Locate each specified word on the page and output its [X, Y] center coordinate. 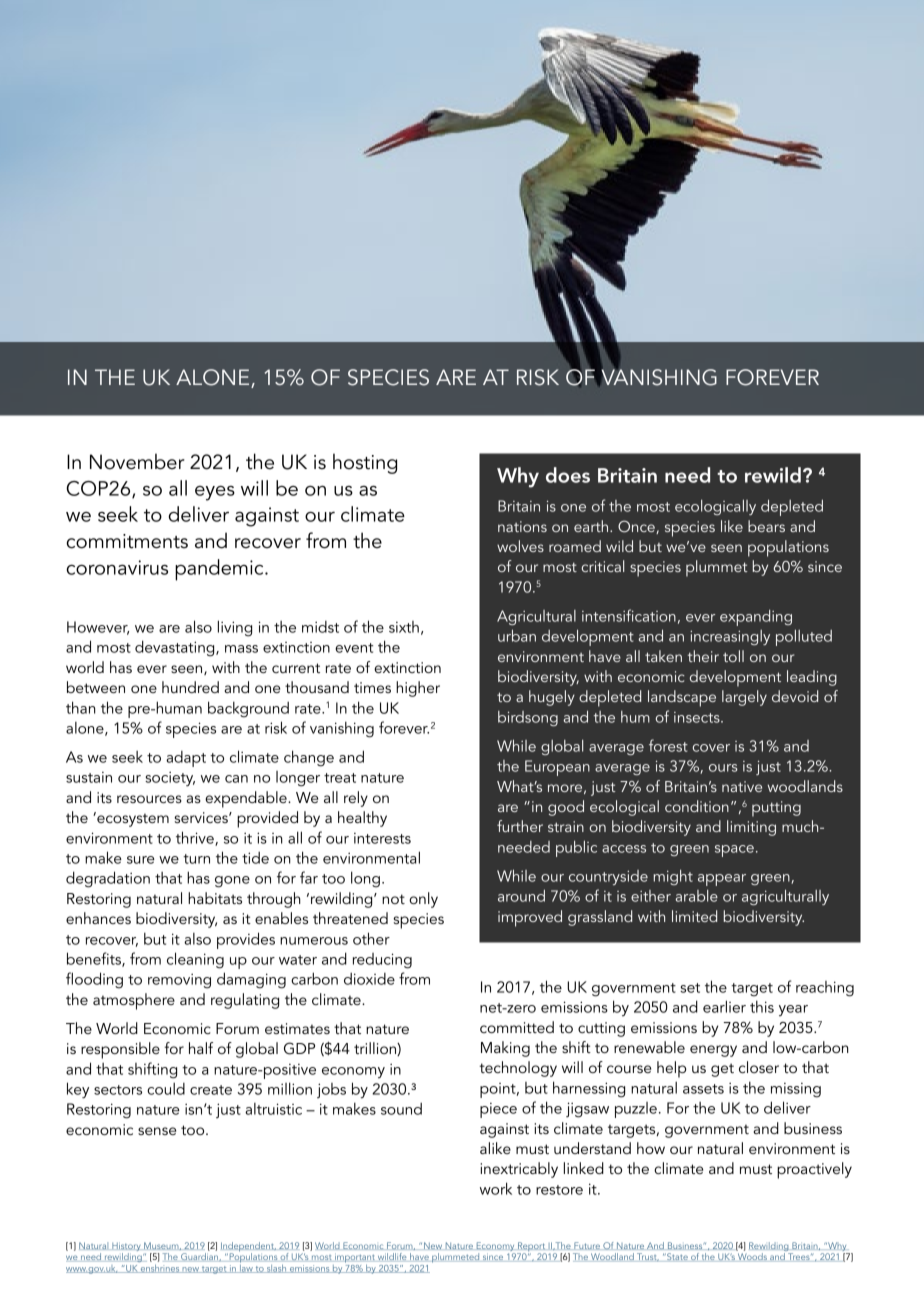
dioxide [369, 979]
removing [179, 981]
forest [668, 745]
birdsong [528, 718]
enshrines [160, 1269]
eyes [215, 493]
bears [766, 526]
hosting [365, 463]
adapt [186, 759]
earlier [724, 1006]
